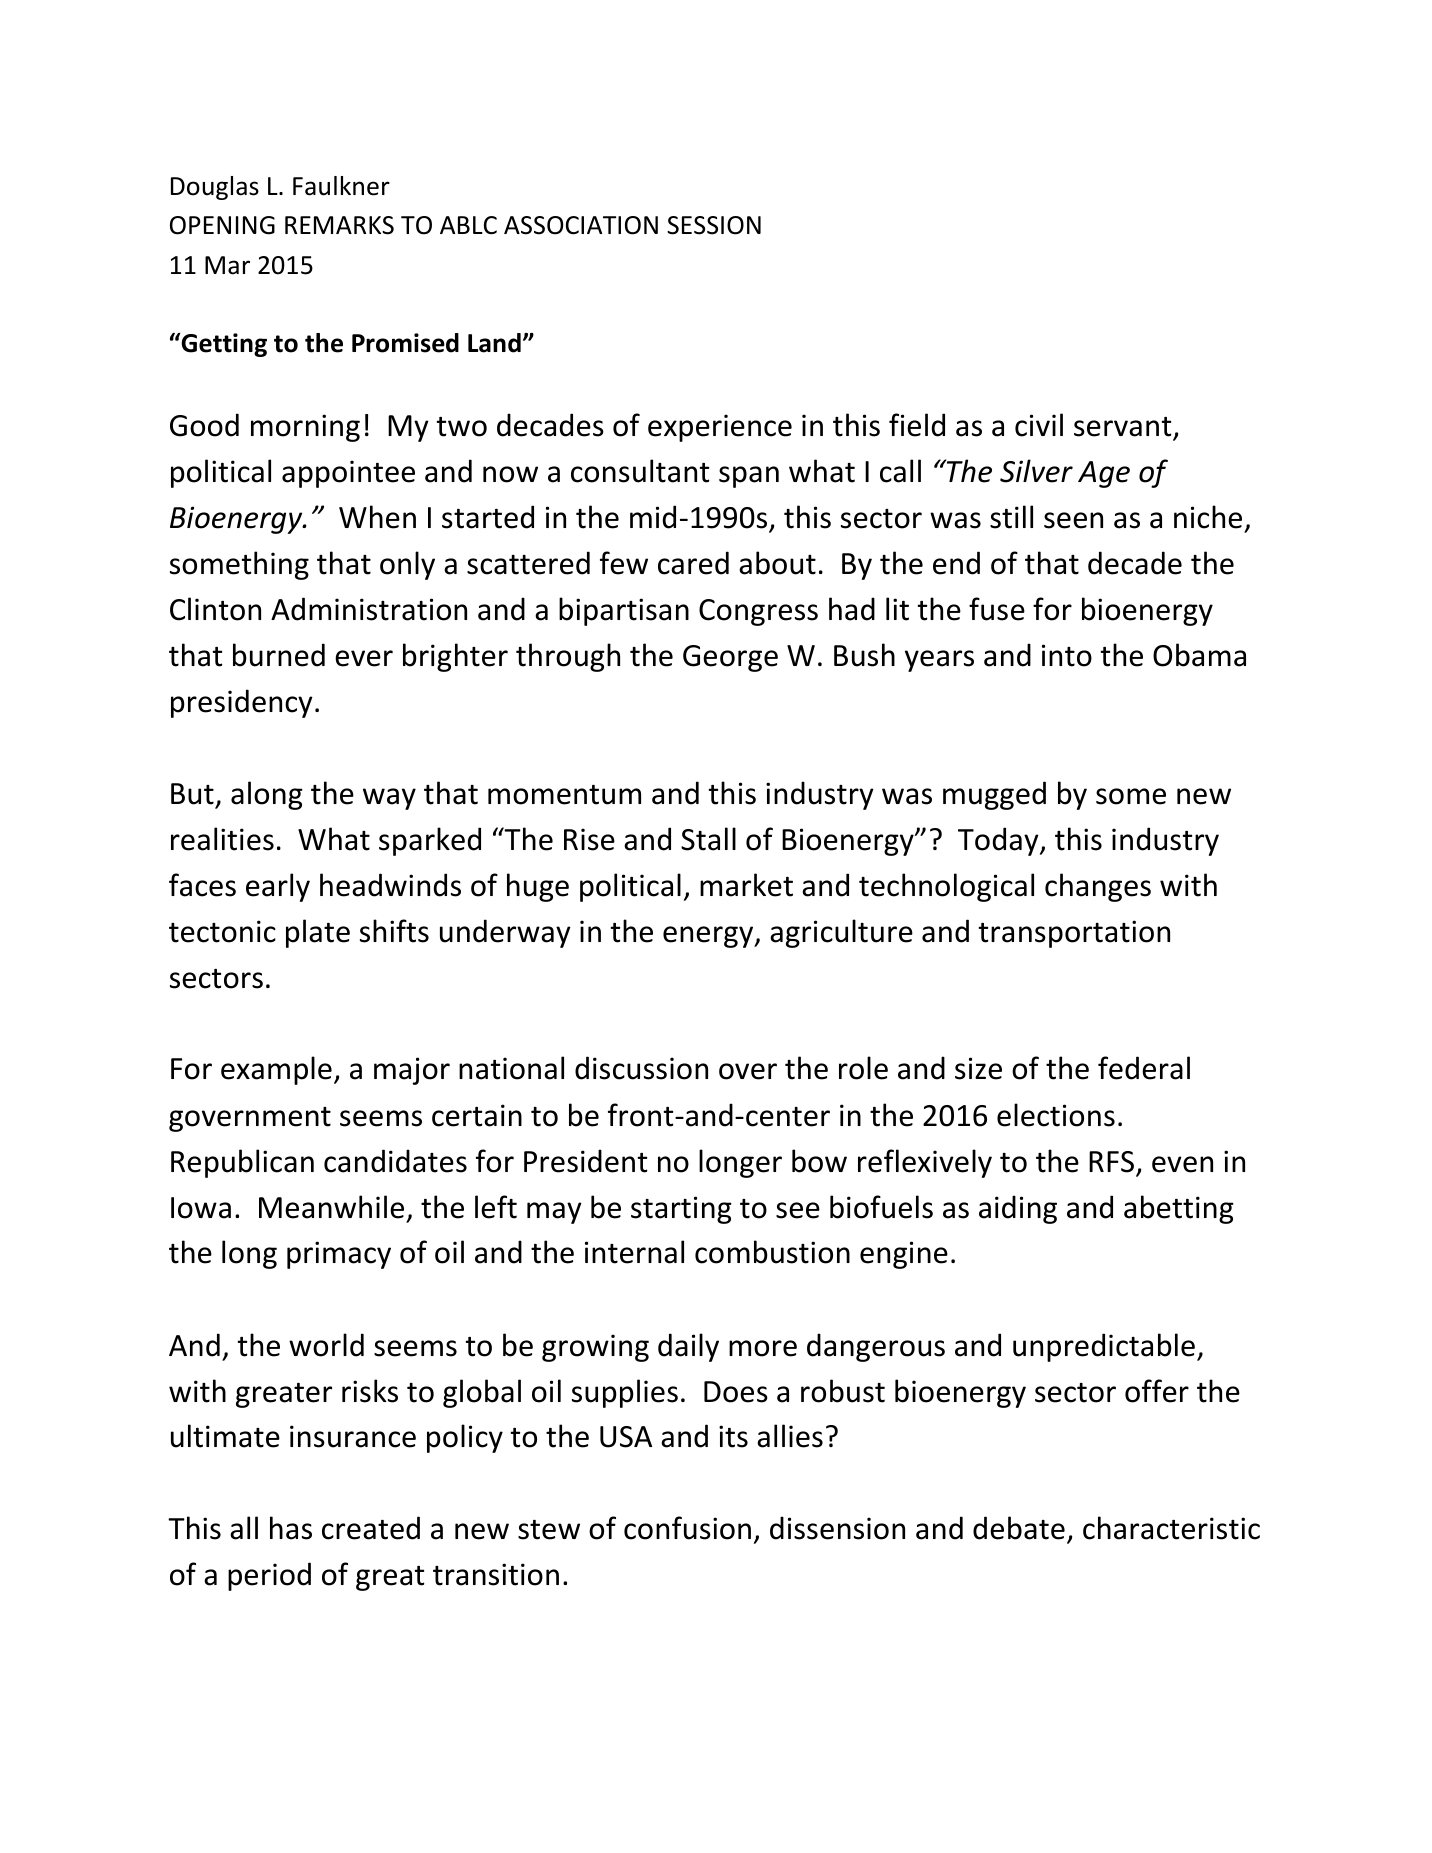  Describe the element at coordinates (746, 885) in the document. I see `market` at that location.
